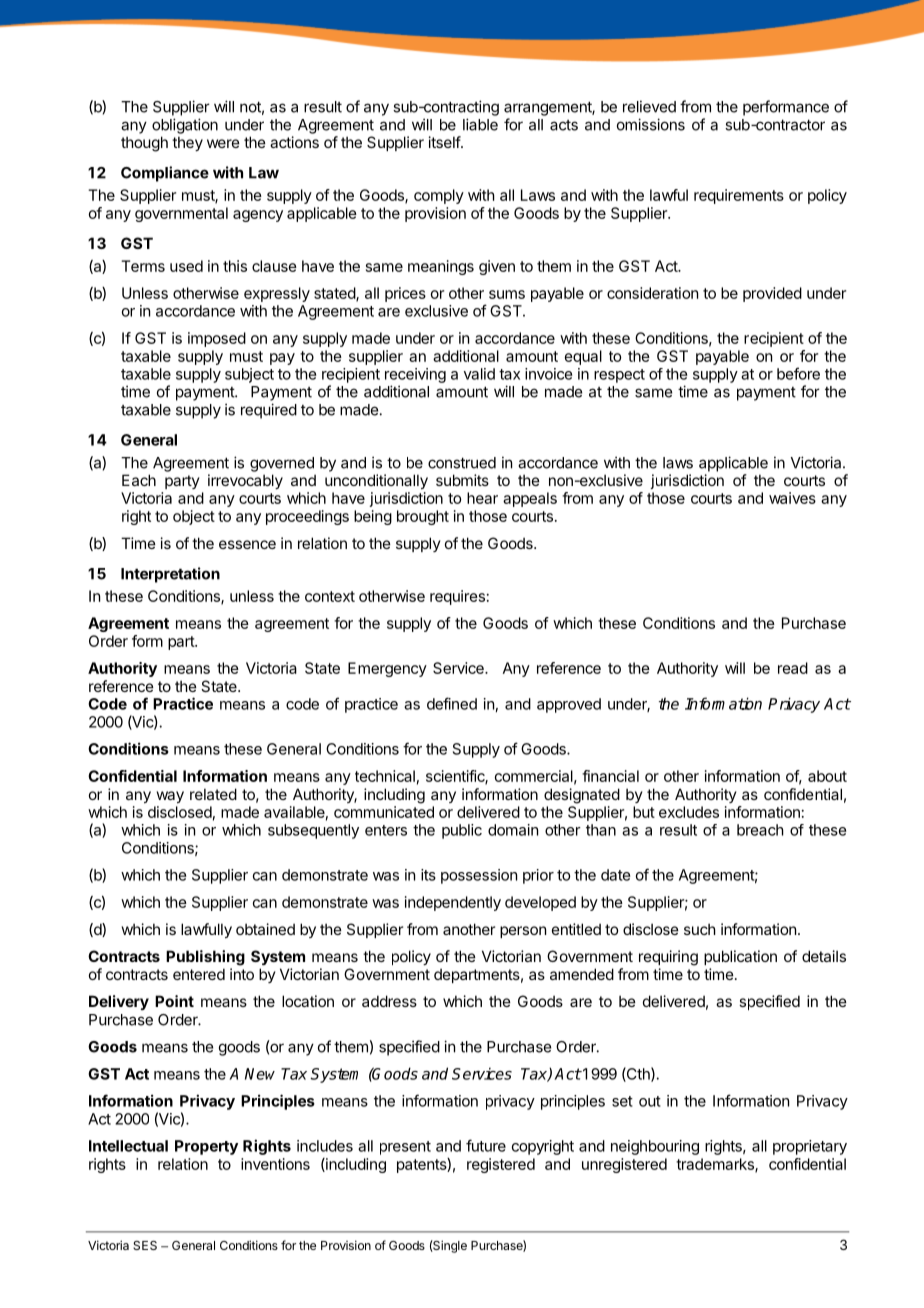 The image size is (924, 1308). Describe the element at coordinates (187, 143) in the document. I see `they` at that location.
